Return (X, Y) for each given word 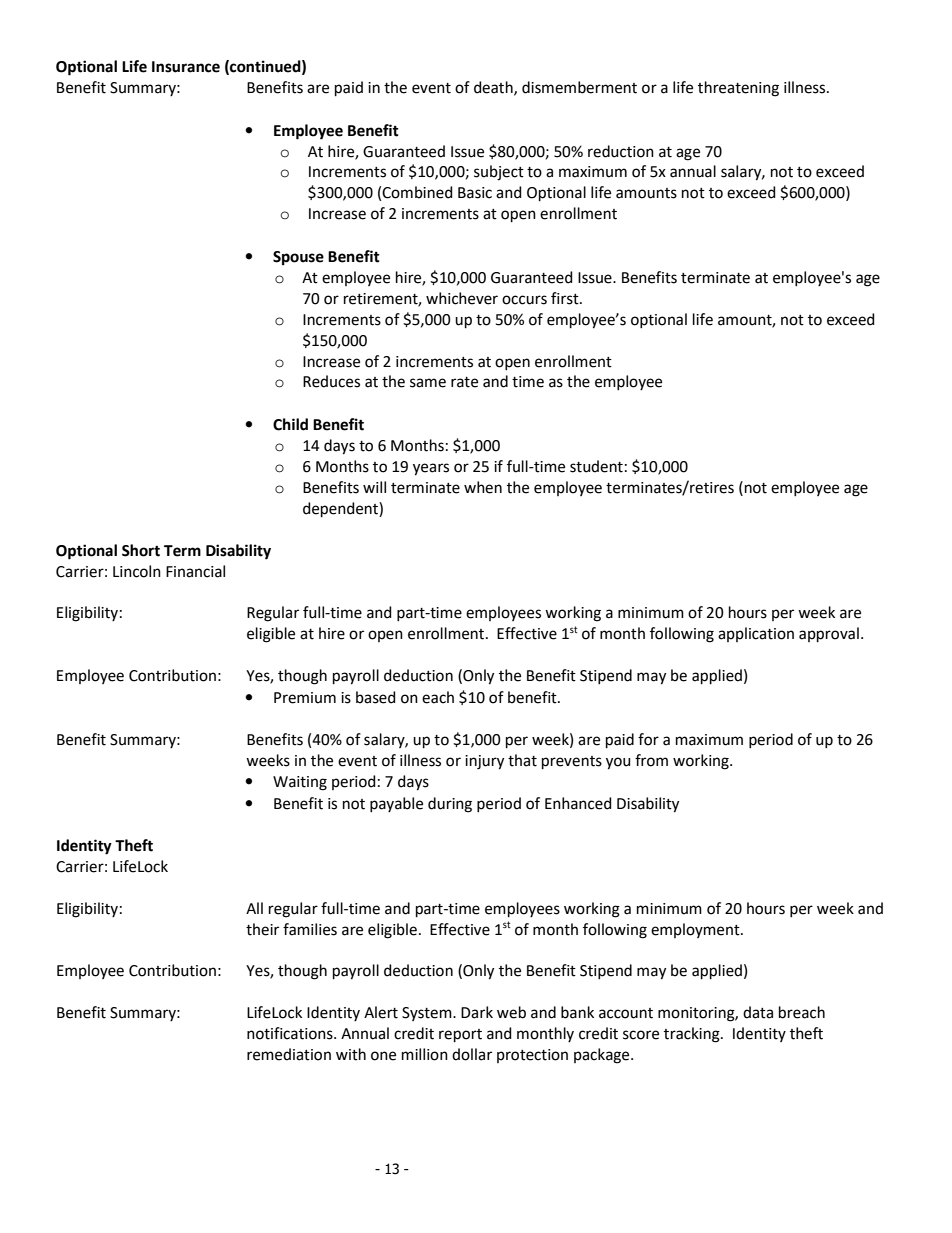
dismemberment (579, 87)
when (483, 487)
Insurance (186, 67)
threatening (738, 89)
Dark (477, 1012)
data (758, 1012)
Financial (195, 571)
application (756, 634)
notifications (291, 1033)
